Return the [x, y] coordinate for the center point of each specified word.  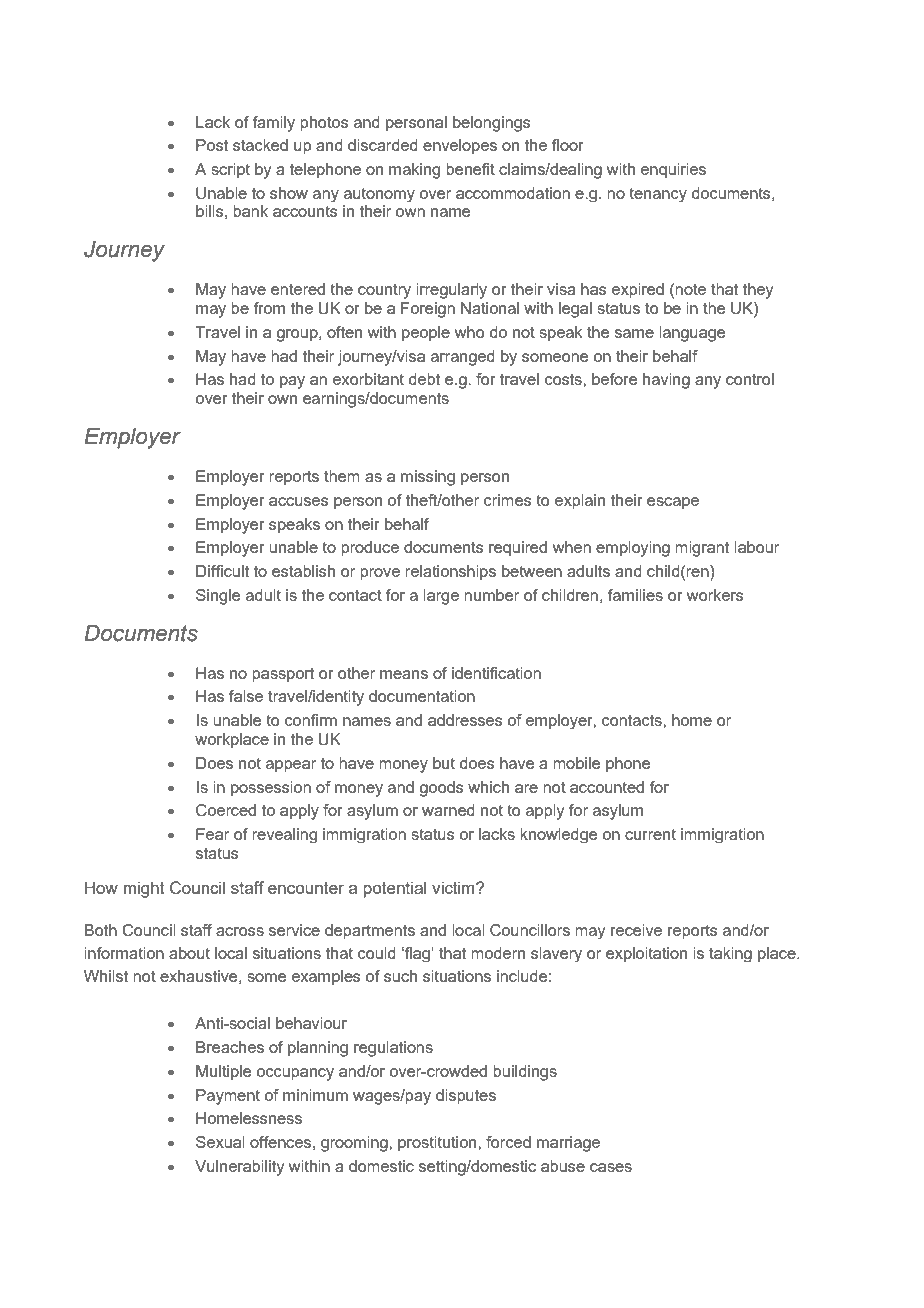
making [414, 171]
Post [212, 145]
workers [715, 595]
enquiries [673, 171]
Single [218, 597]
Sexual [220, 1142]
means [404, 674]
